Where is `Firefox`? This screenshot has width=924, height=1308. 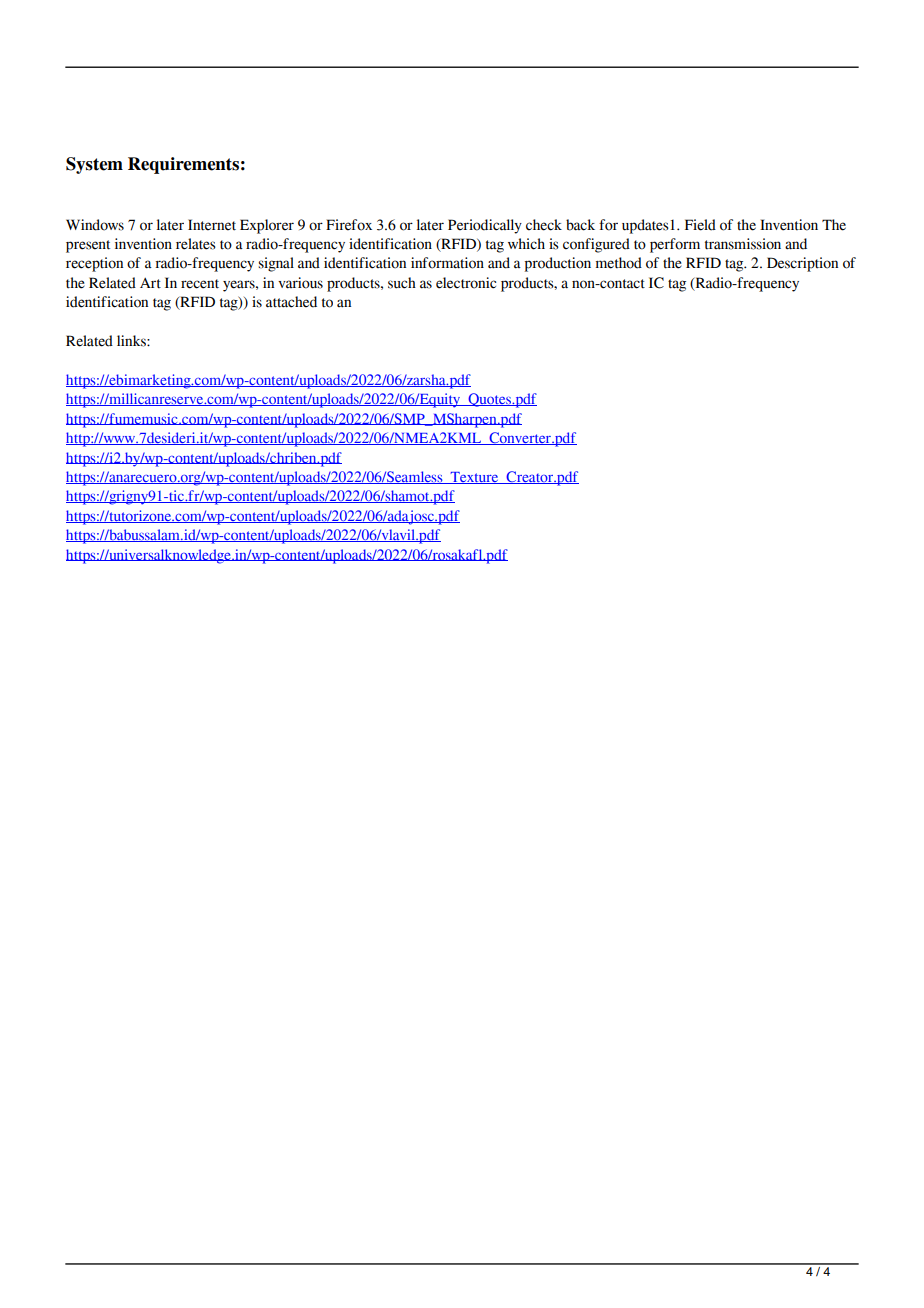 Firefox is located at coordinates (349, 225).
